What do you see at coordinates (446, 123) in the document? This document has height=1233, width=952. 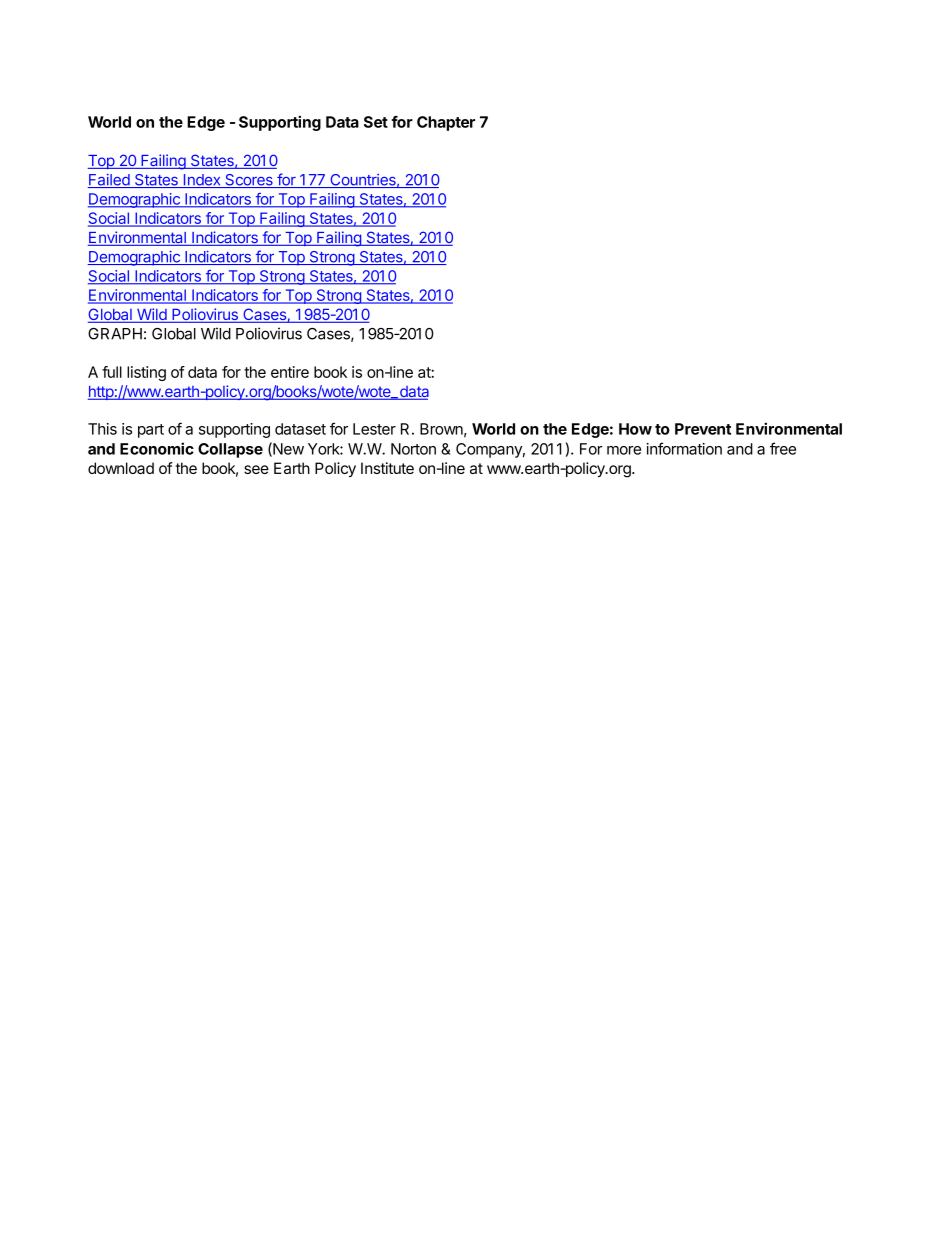 I see `Chapter` at bounding box center [446, 123].
